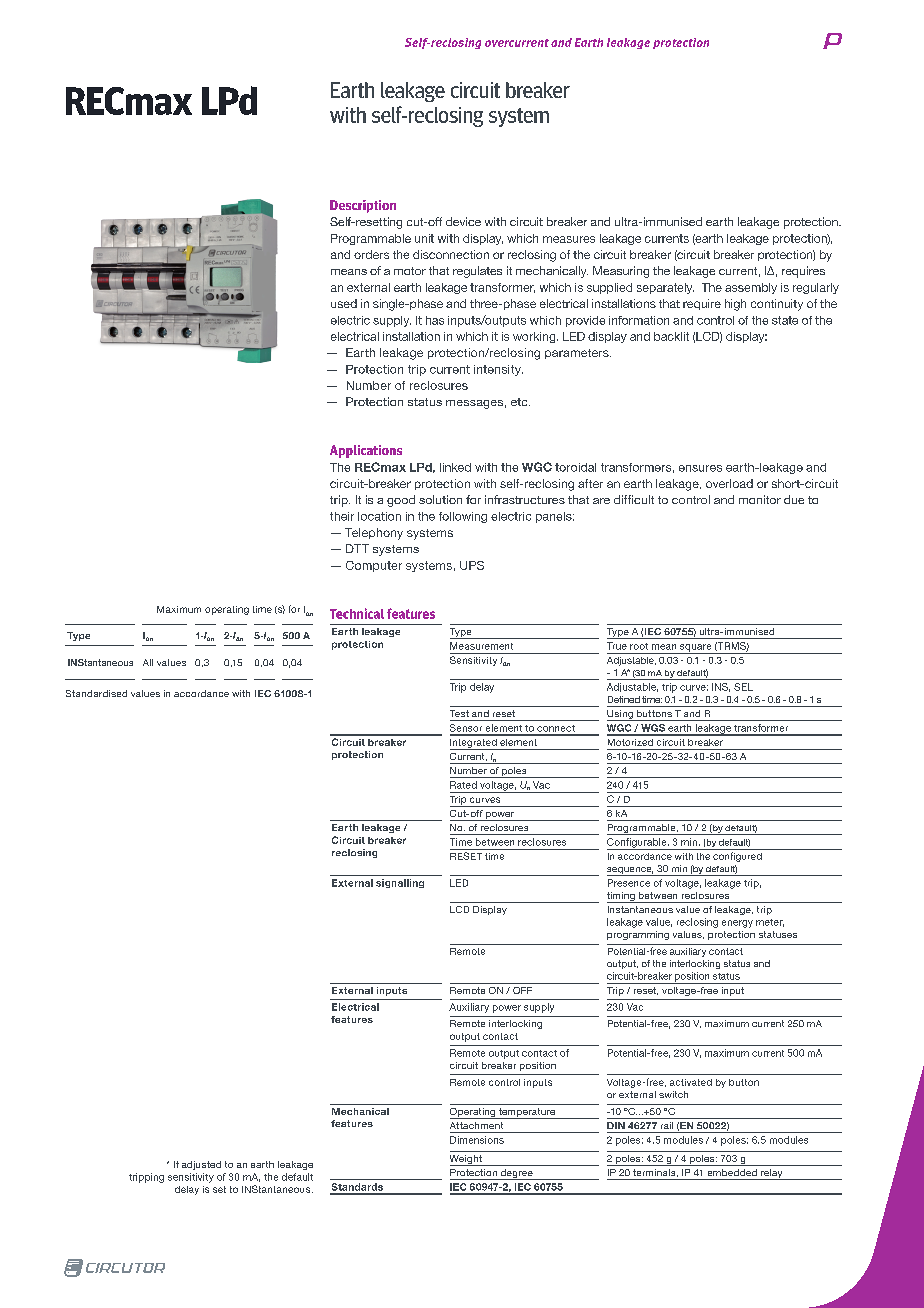 The height and width of the screenshot is (1308, 924). I want to click on Description, so click(363, 206).
